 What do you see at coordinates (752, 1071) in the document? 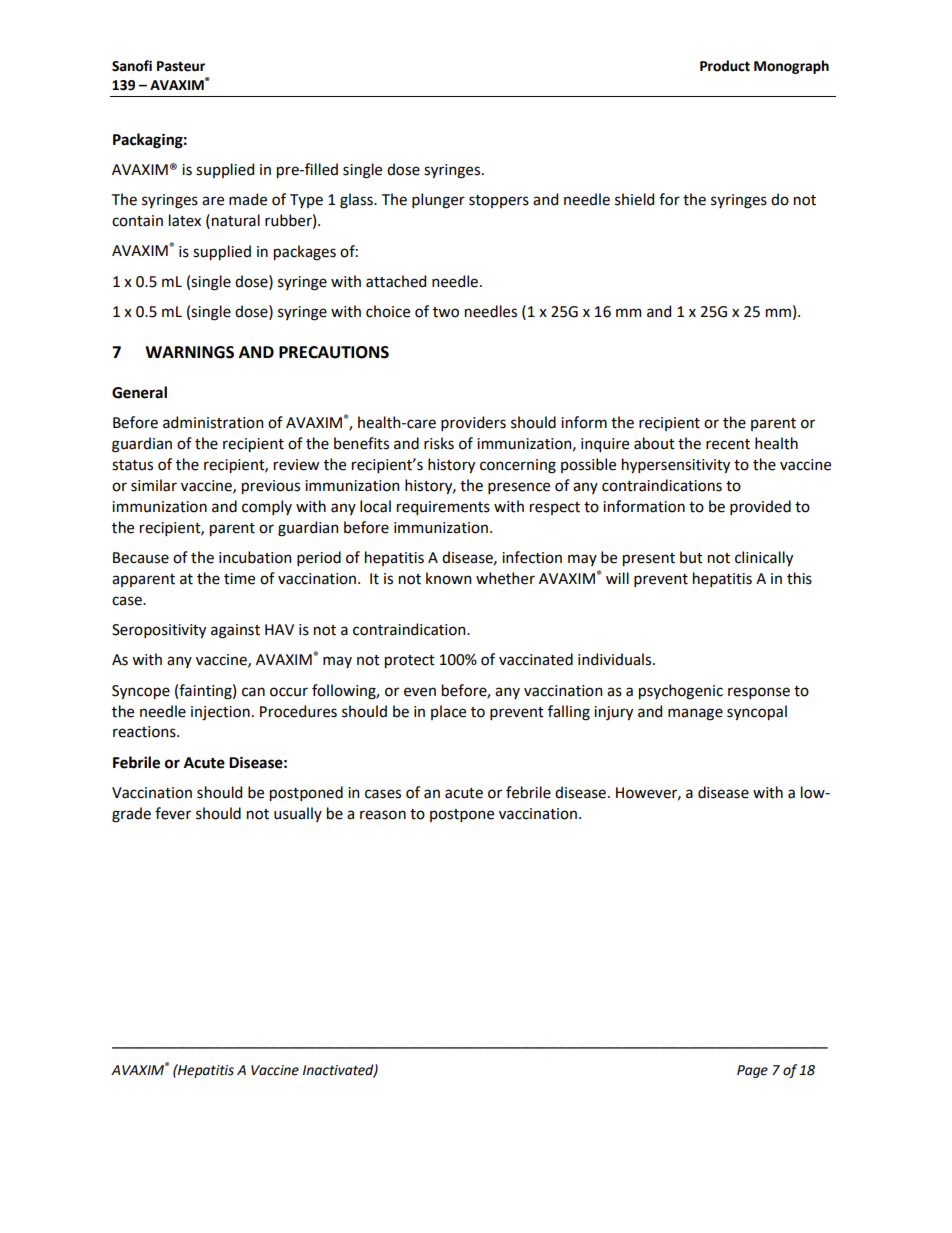
I see `Page` at bounding box center [752, 1071].
